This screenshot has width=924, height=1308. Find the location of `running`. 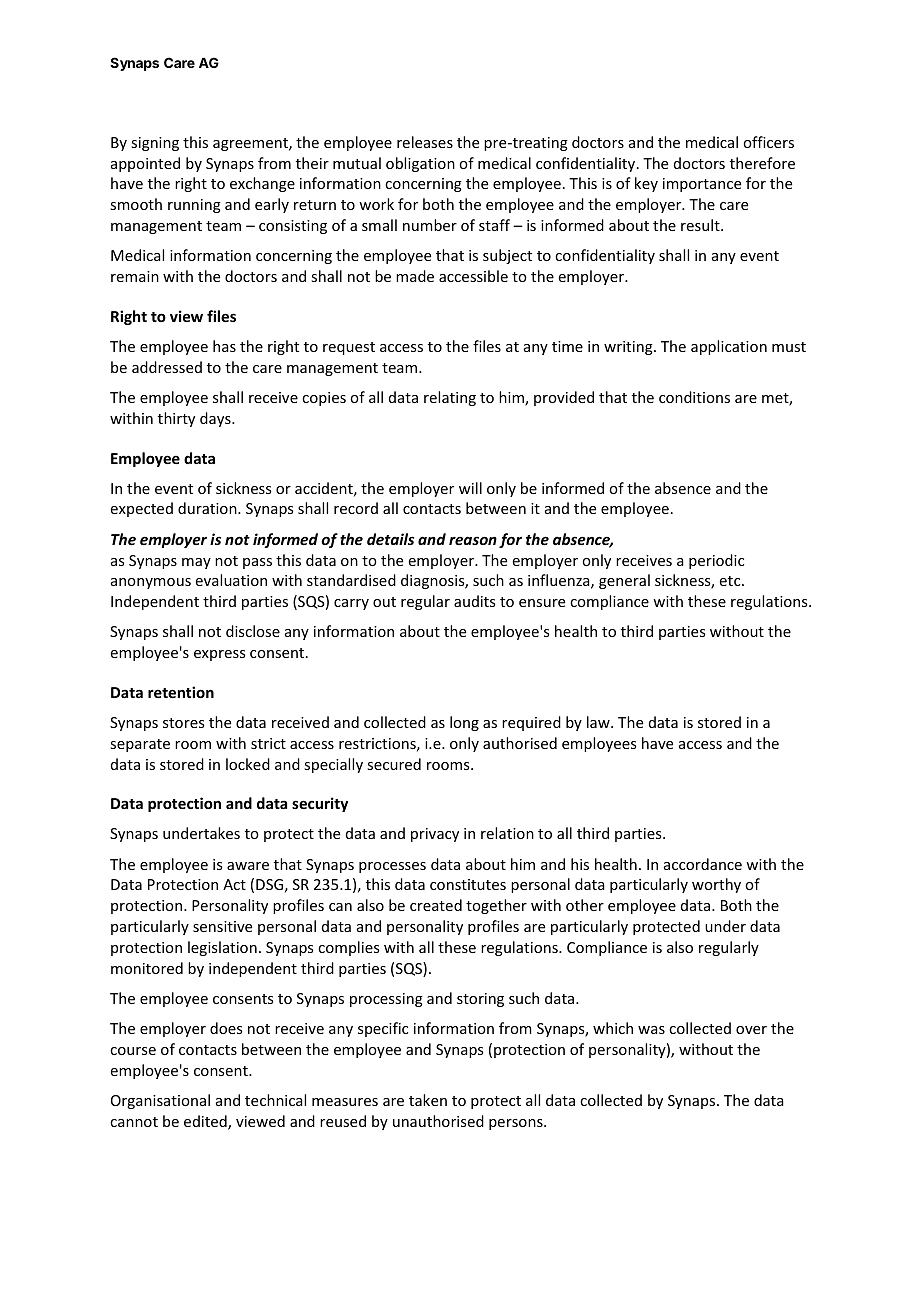

running is located at coordinates (194, 206).
